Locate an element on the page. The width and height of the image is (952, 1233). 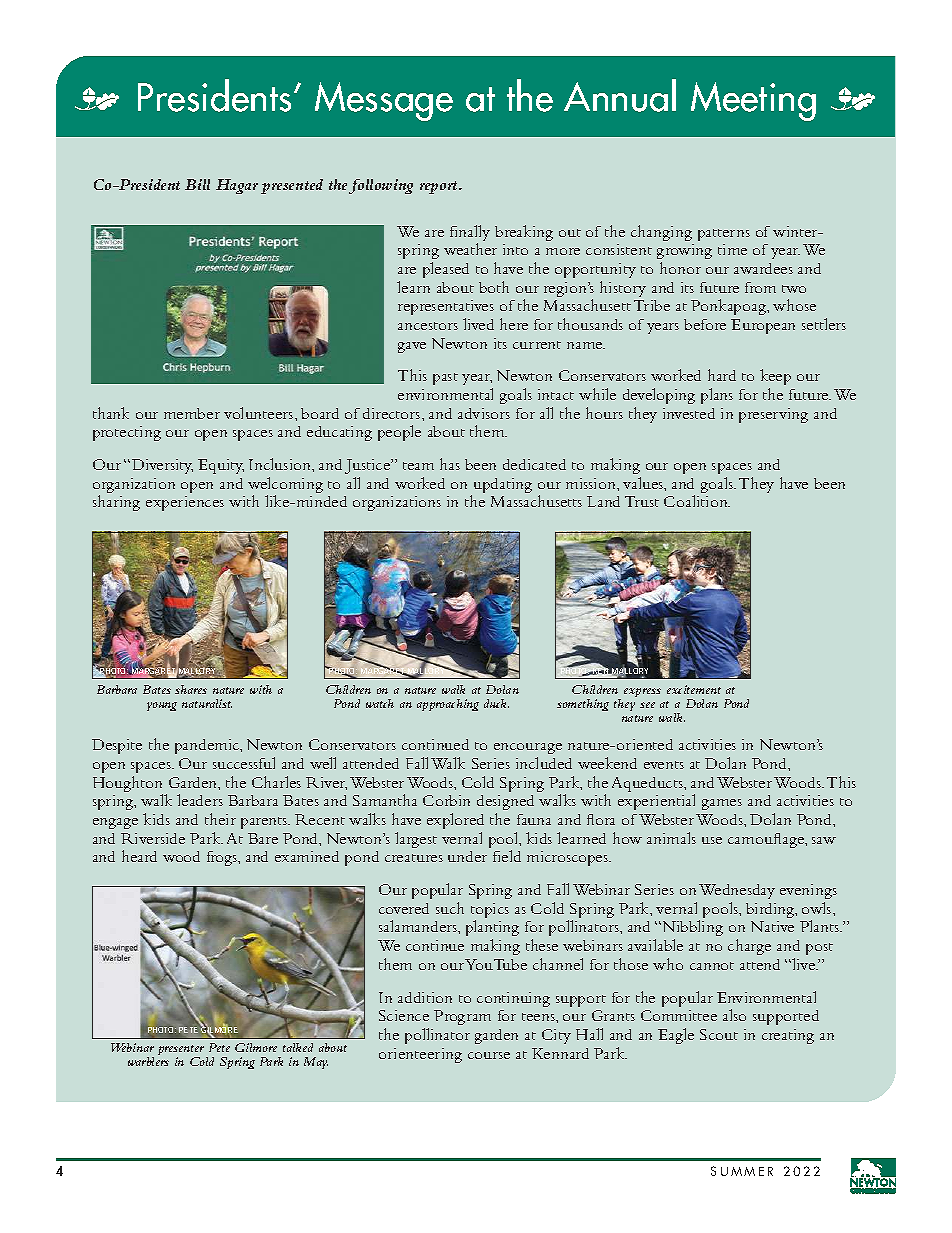
warblers is located at coordinates (148, 1061).
